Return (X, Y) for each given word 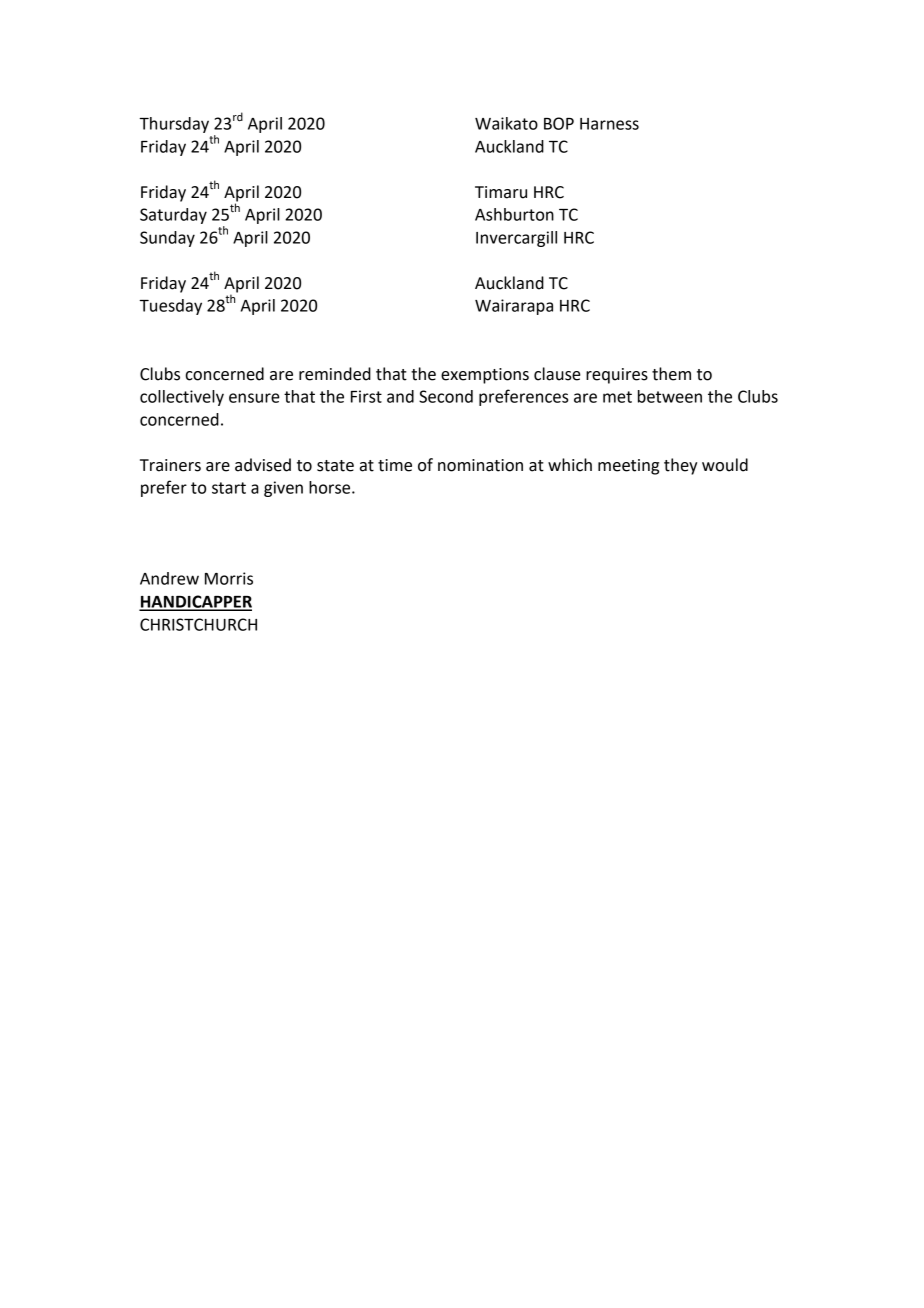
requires (617, 376)
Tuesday (170, 307)
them (671, 374)
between (670, 396)
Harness (609, 124)
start (229, 488)
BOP (559, 123)
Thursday (174, 125)
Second (446, 396)
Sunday (167, 239)
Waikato (506, 123)
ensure (254, 398)
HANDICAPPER (195, 602)
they (680, 466)
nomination (480, 465)
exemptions (485, 376)
